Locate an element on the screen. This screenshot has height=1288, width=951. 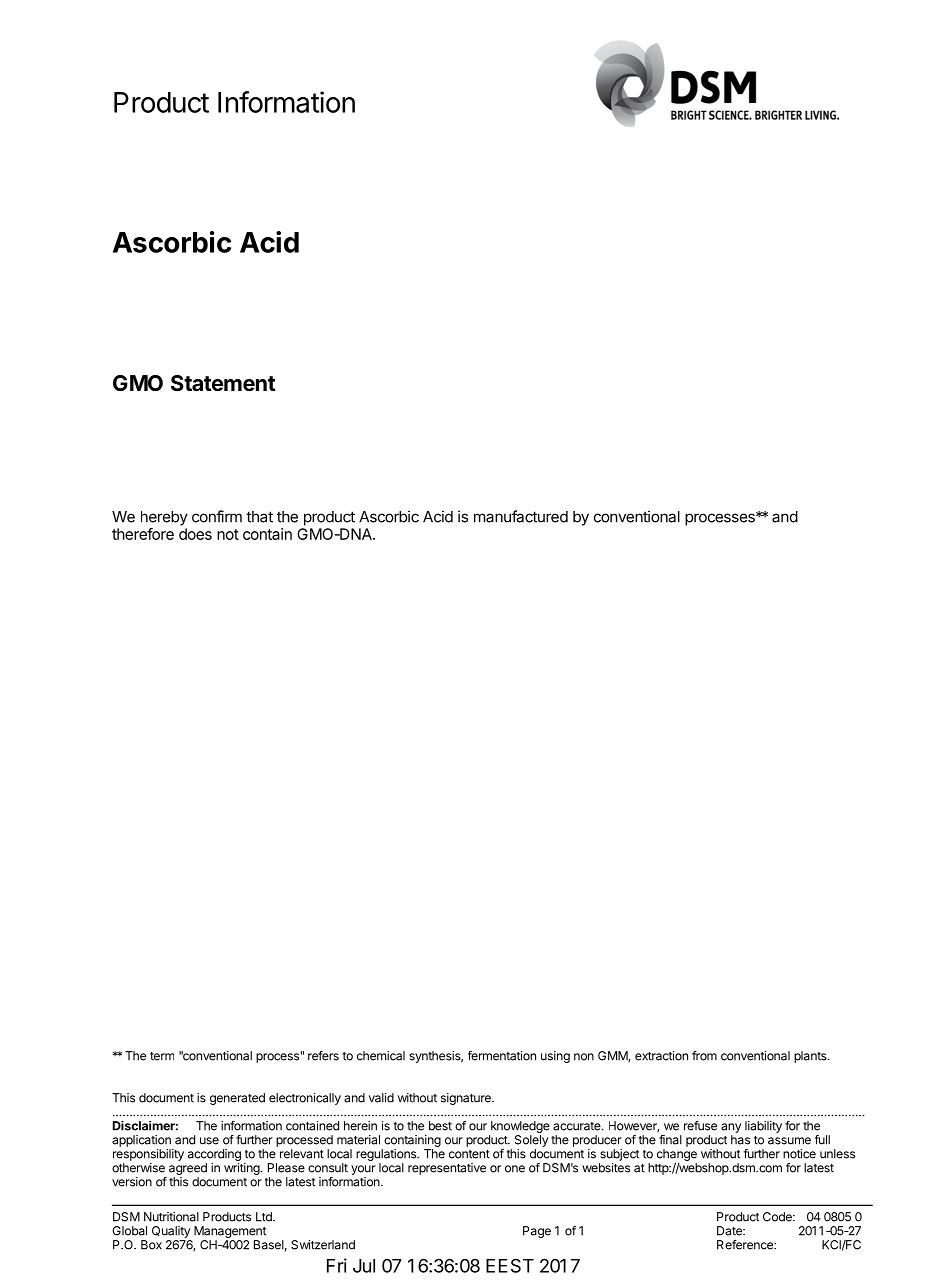
Statement is located at coordinates (223, 383).
